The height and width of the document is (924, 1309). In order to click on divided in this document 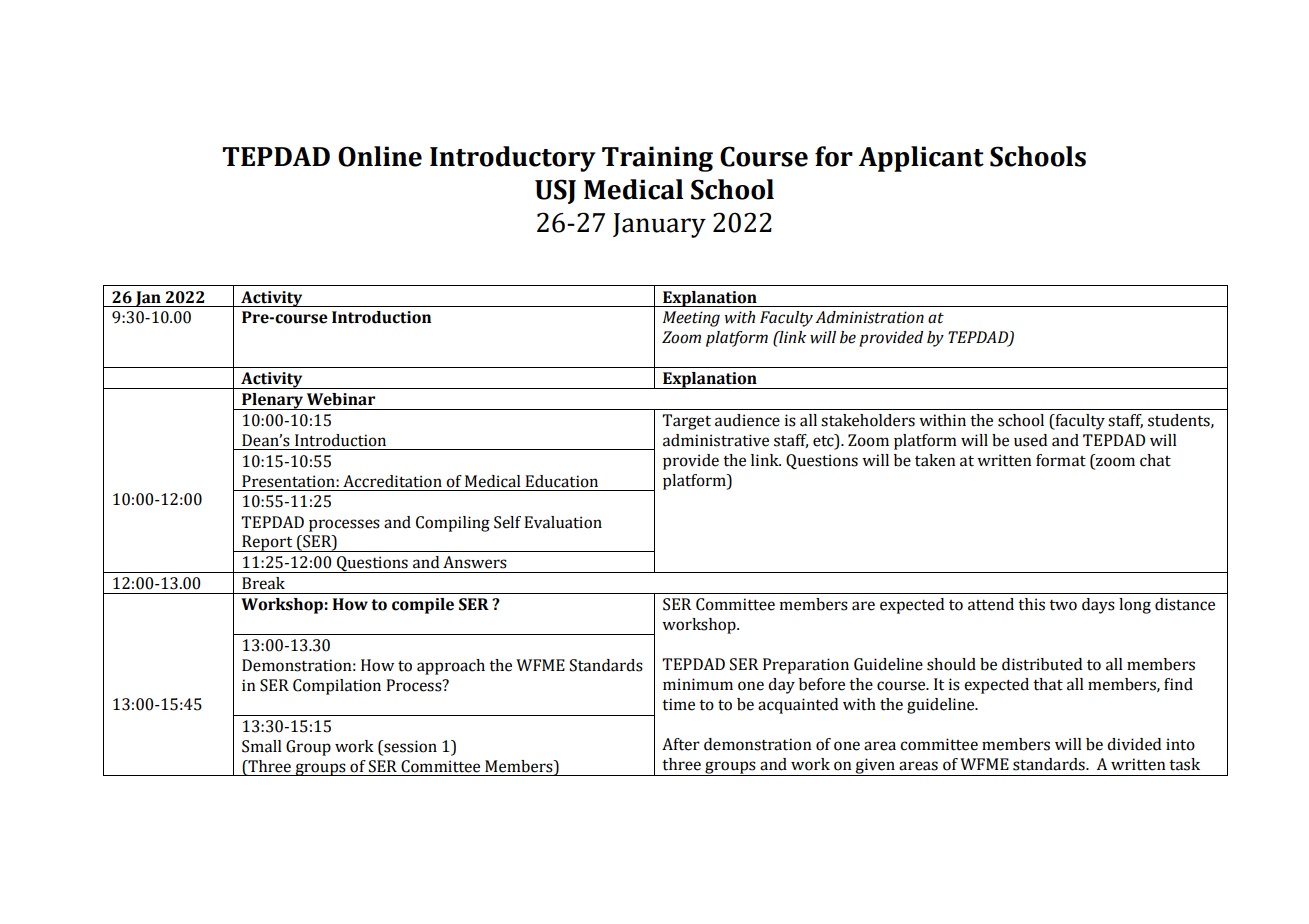, I will do `click(1134, 744)`.
